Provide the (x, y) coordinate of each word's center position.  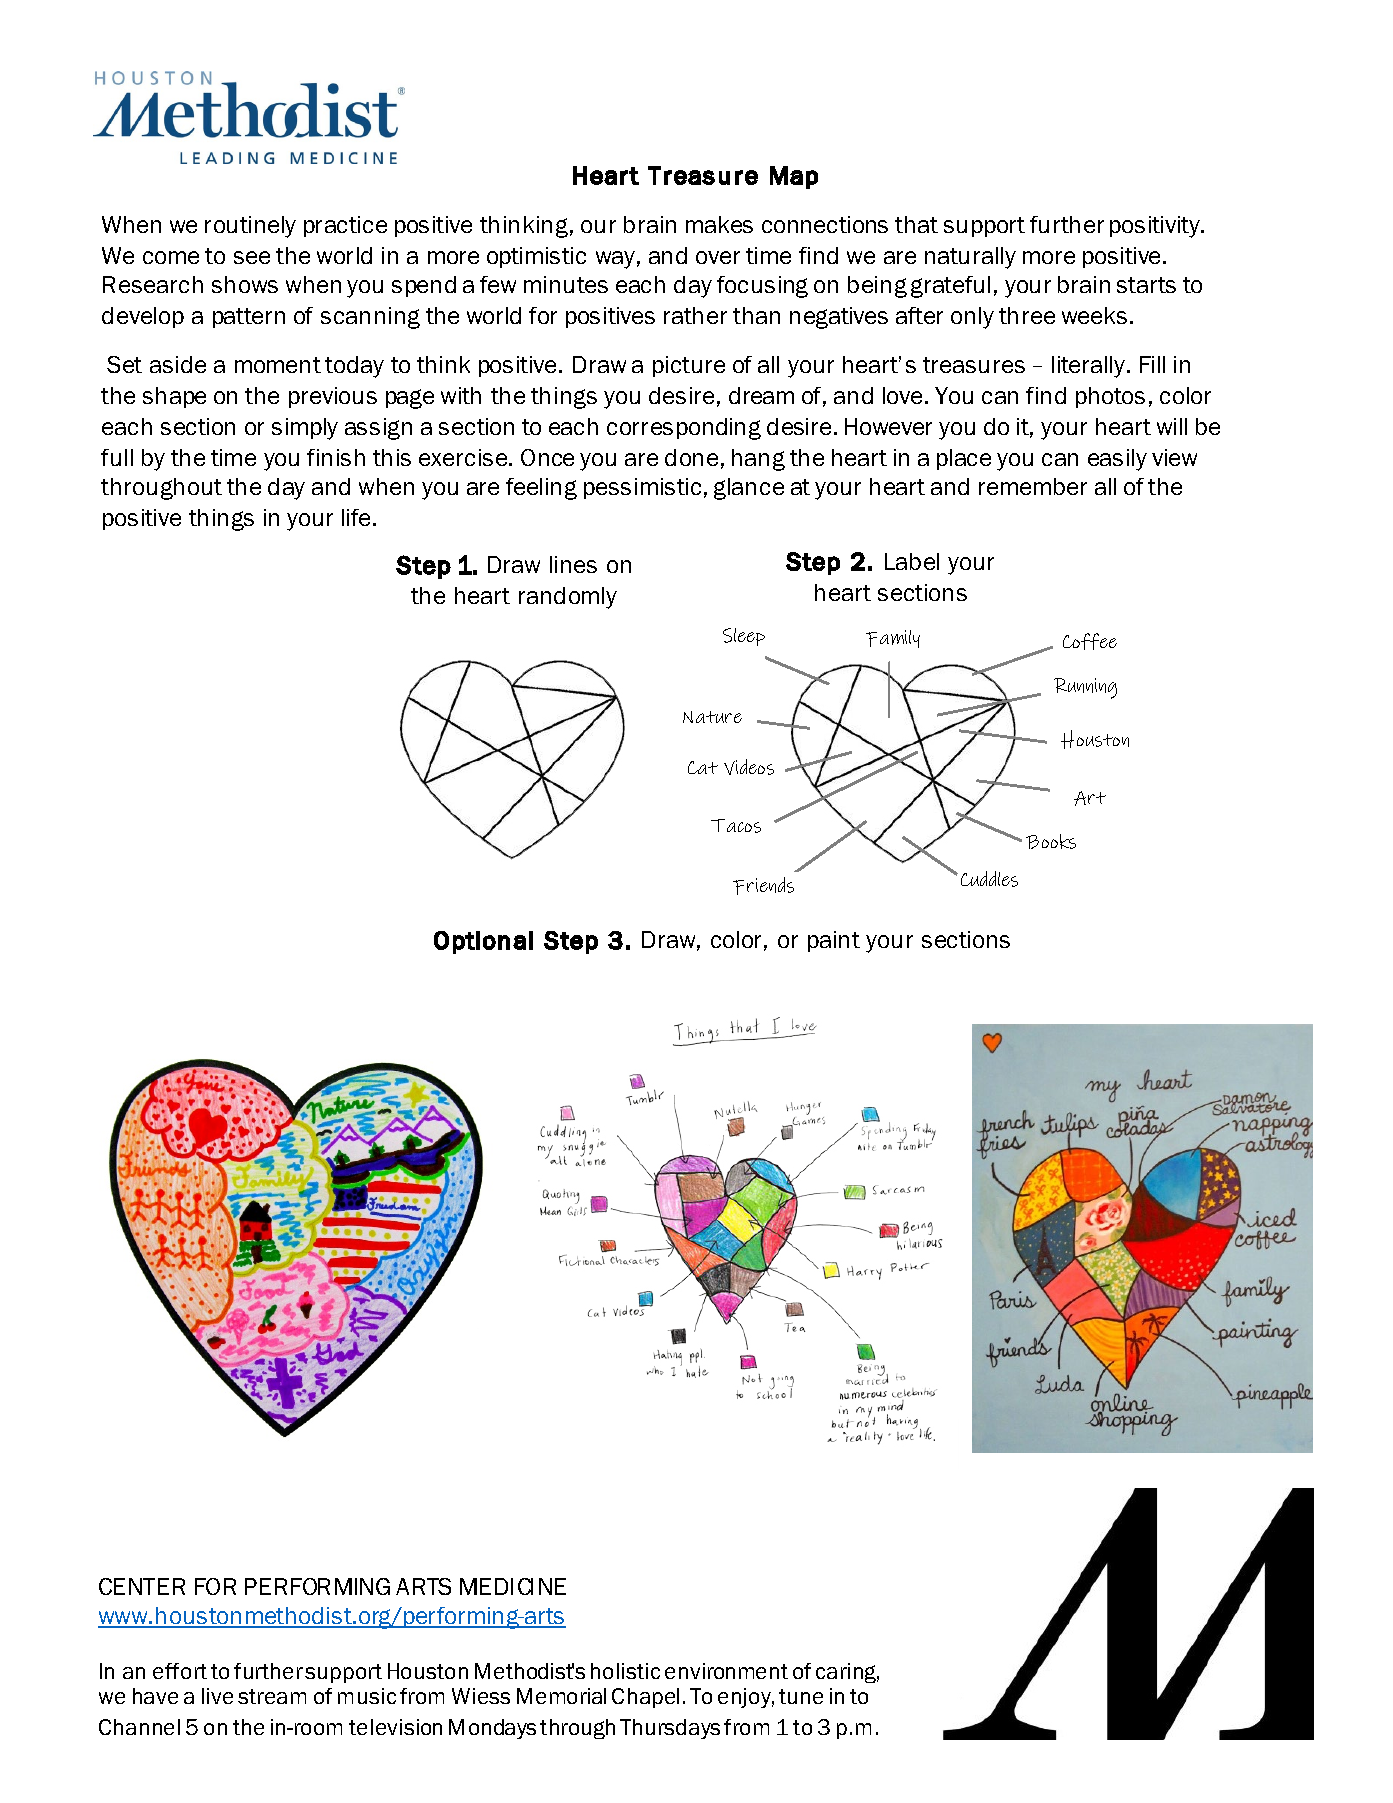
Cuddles (989, 879)
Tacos (736, 826)
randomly (568, 598)
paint (834, 941)
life (356, 517)
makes (719, 224)
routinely (250, 227)
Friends (763, 886)
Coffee (1090, 641)
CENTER (142, 1586)
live (217, 1696)
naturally (970, 258)
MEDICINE (513, 1586)
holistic (625, 1671)
